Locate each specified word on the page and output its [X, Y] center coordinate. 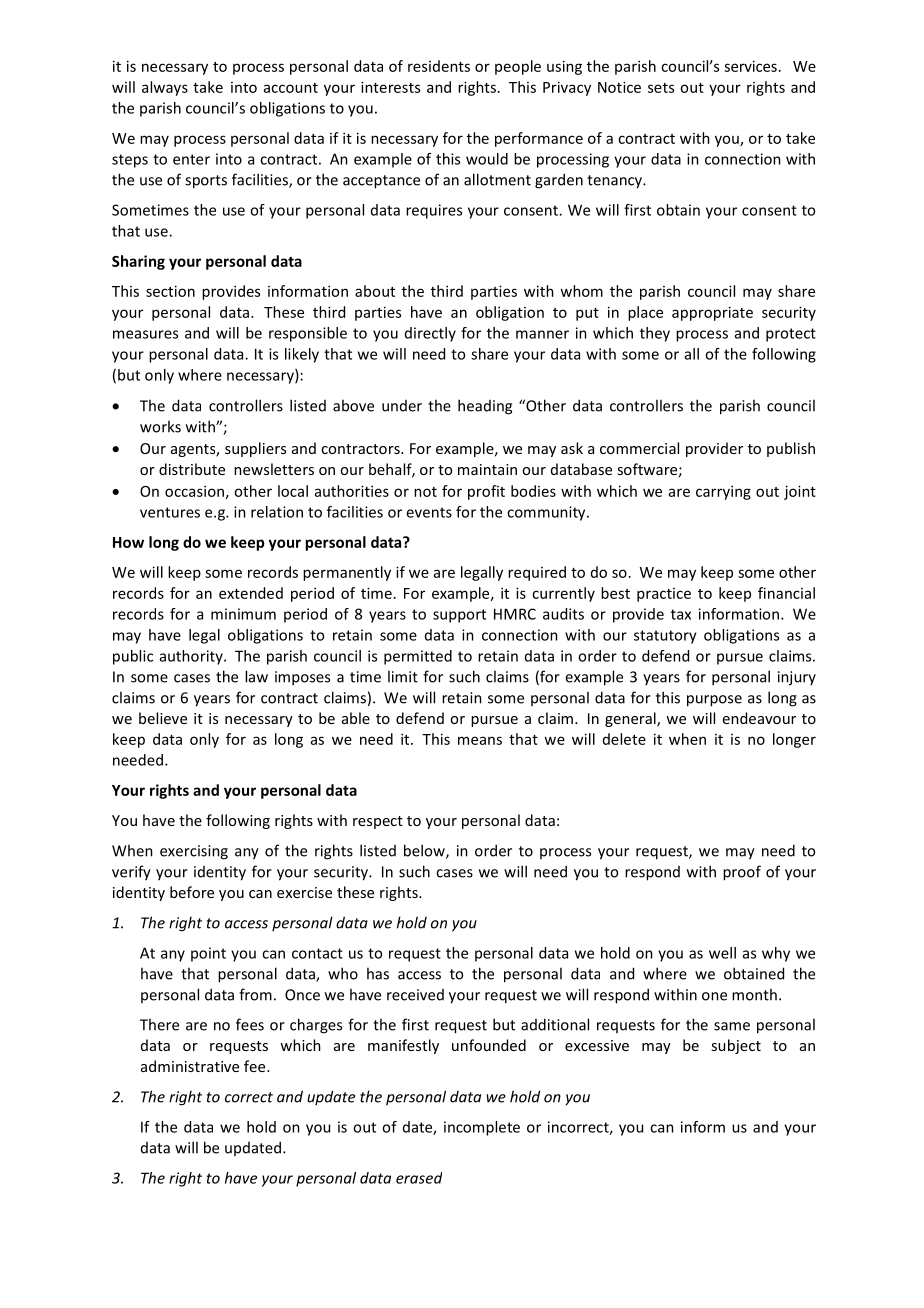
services [750, 66]
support [459, 616]
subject [736, 1046]
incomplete [482, 1128]
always [165, 88]
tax [681, 614]
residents [439, 66]
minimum [243, 614]
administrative [190, 1066]
